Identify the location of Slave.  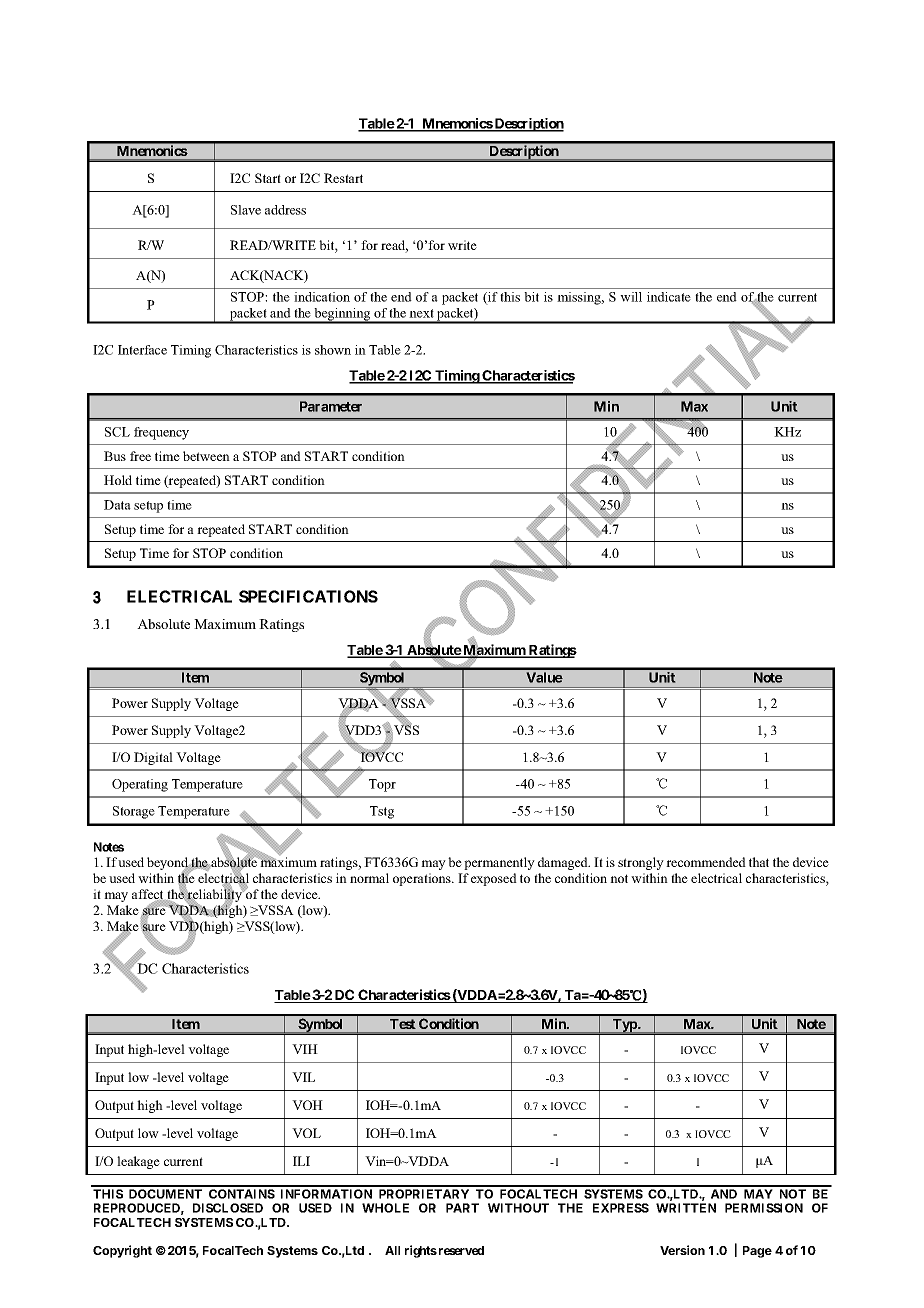
(246, 210).
